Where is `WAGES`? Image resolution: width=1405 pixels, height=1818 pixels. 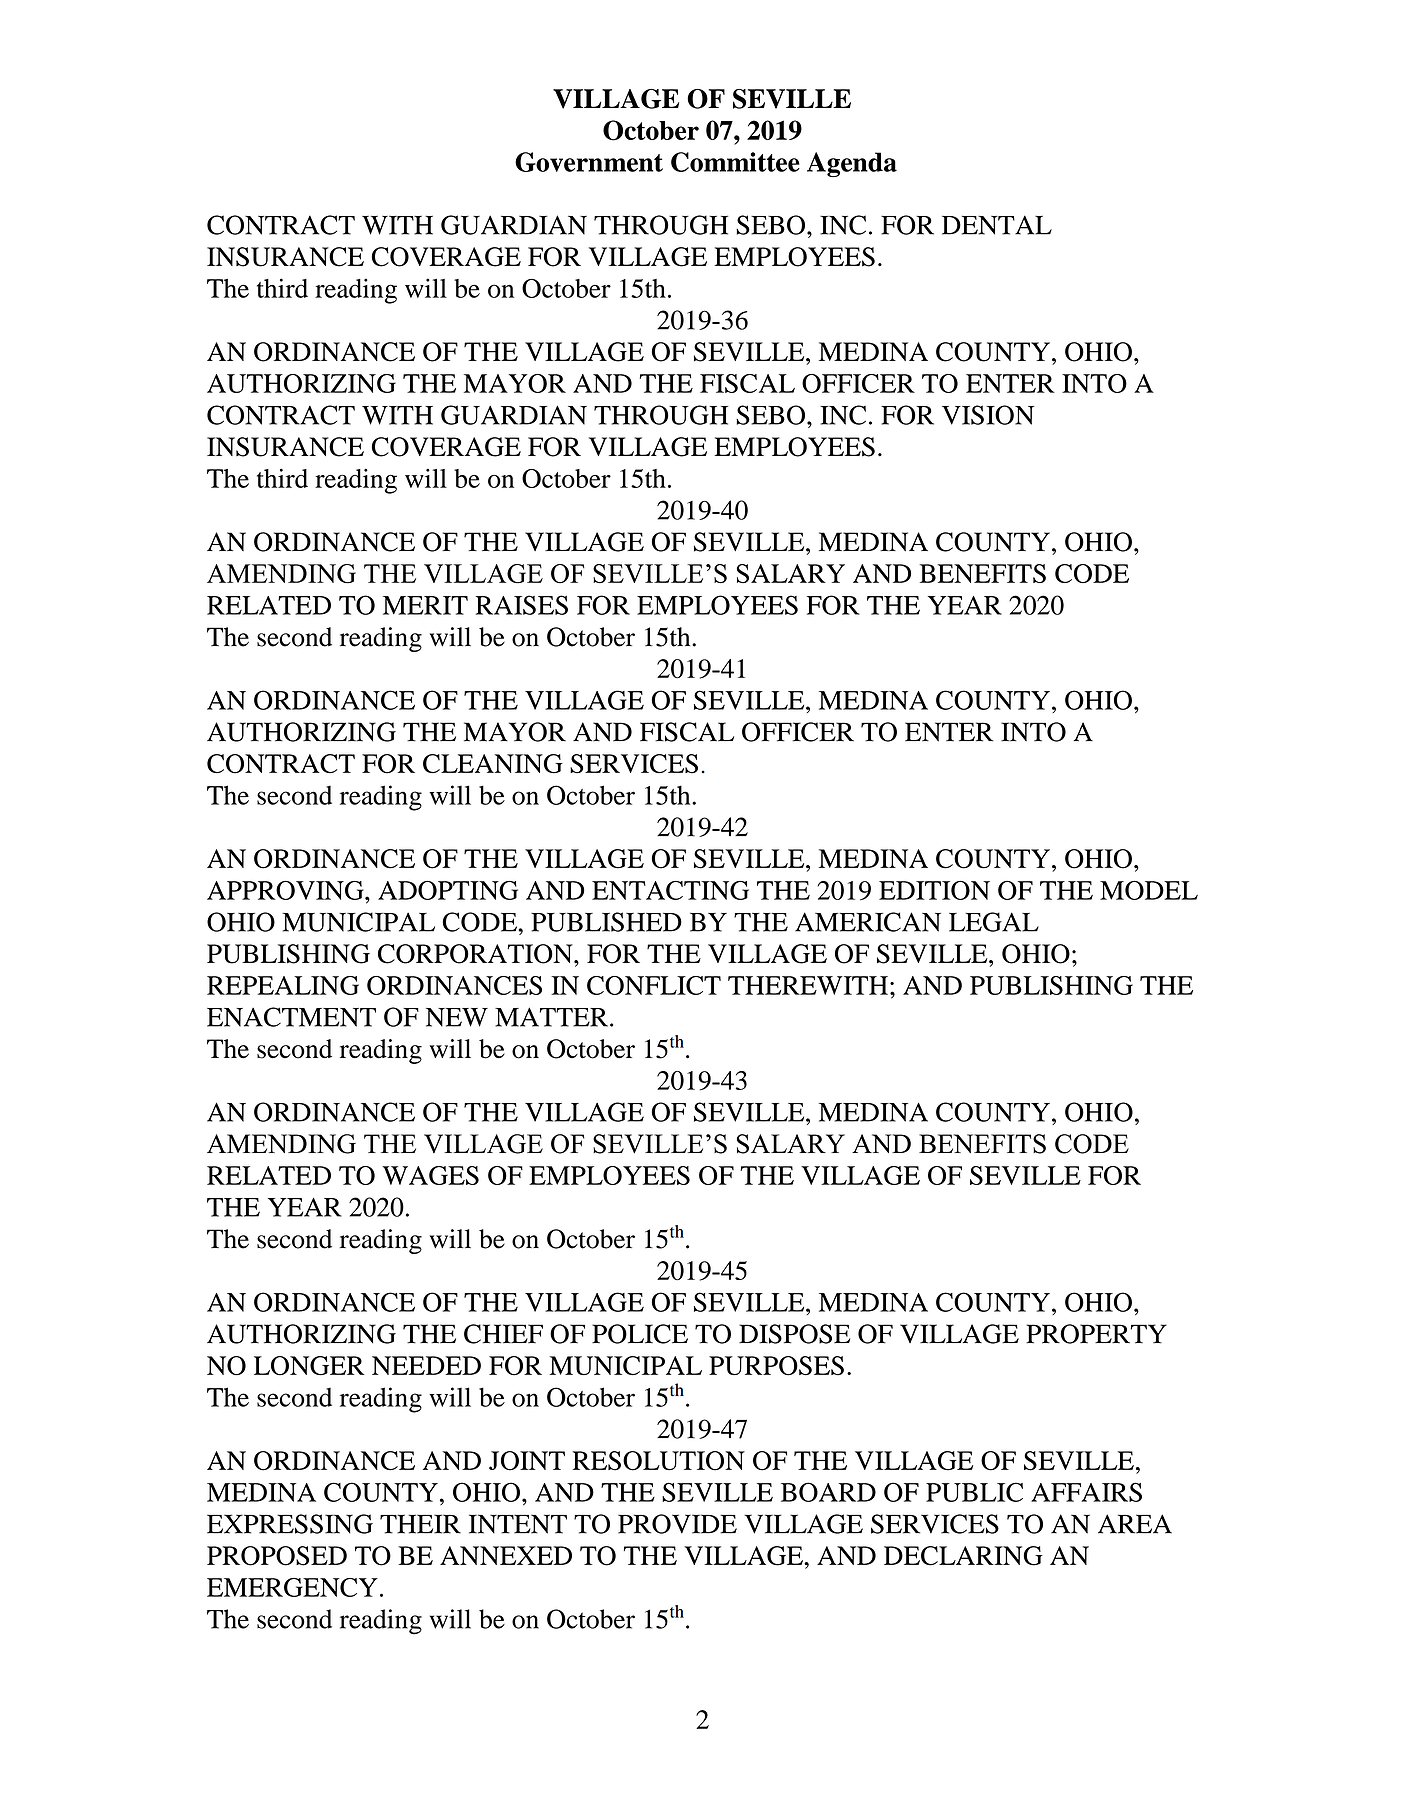 WAGES is located at coordinates (430, 1175).
